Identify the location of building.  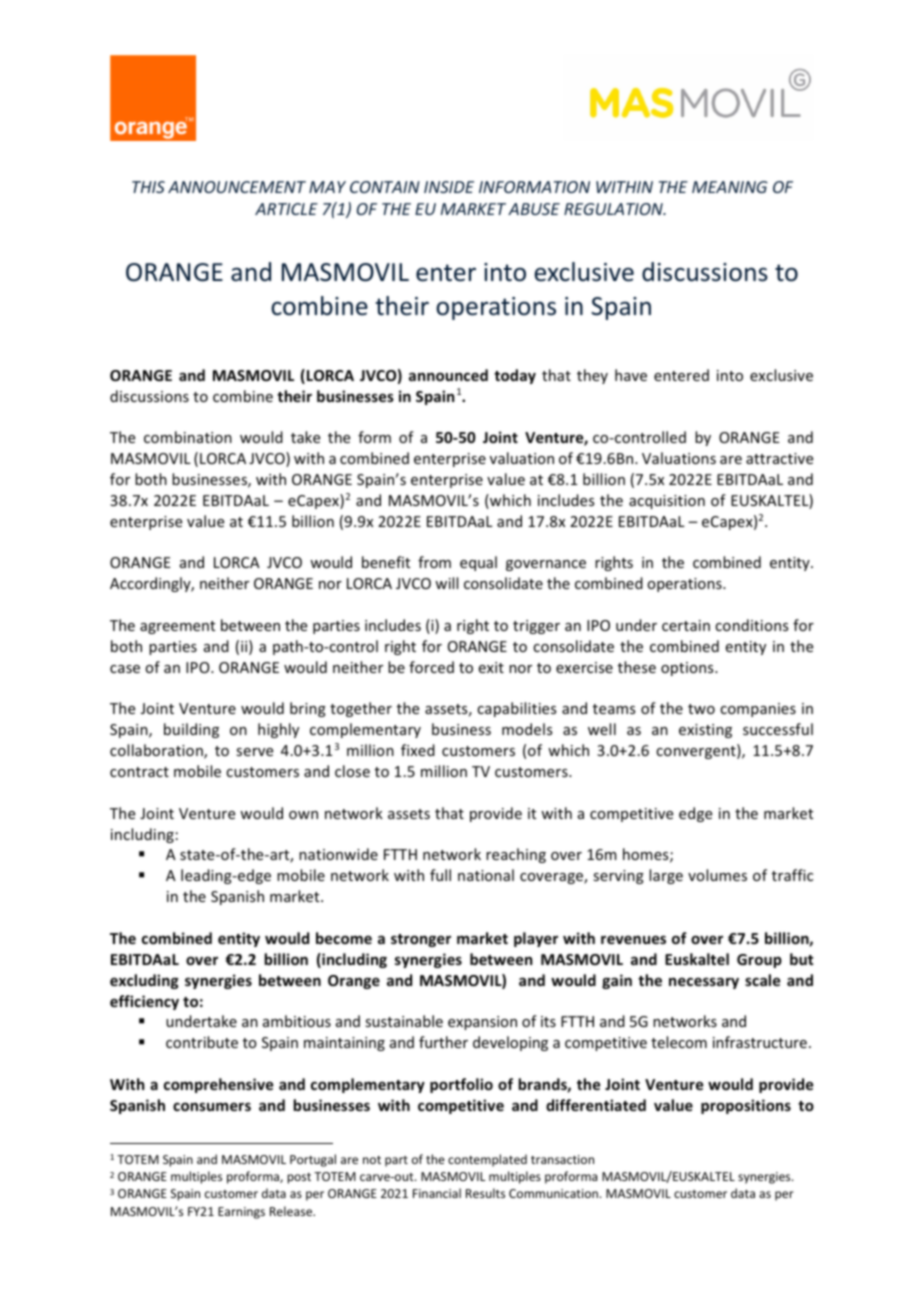
(191, 730).
